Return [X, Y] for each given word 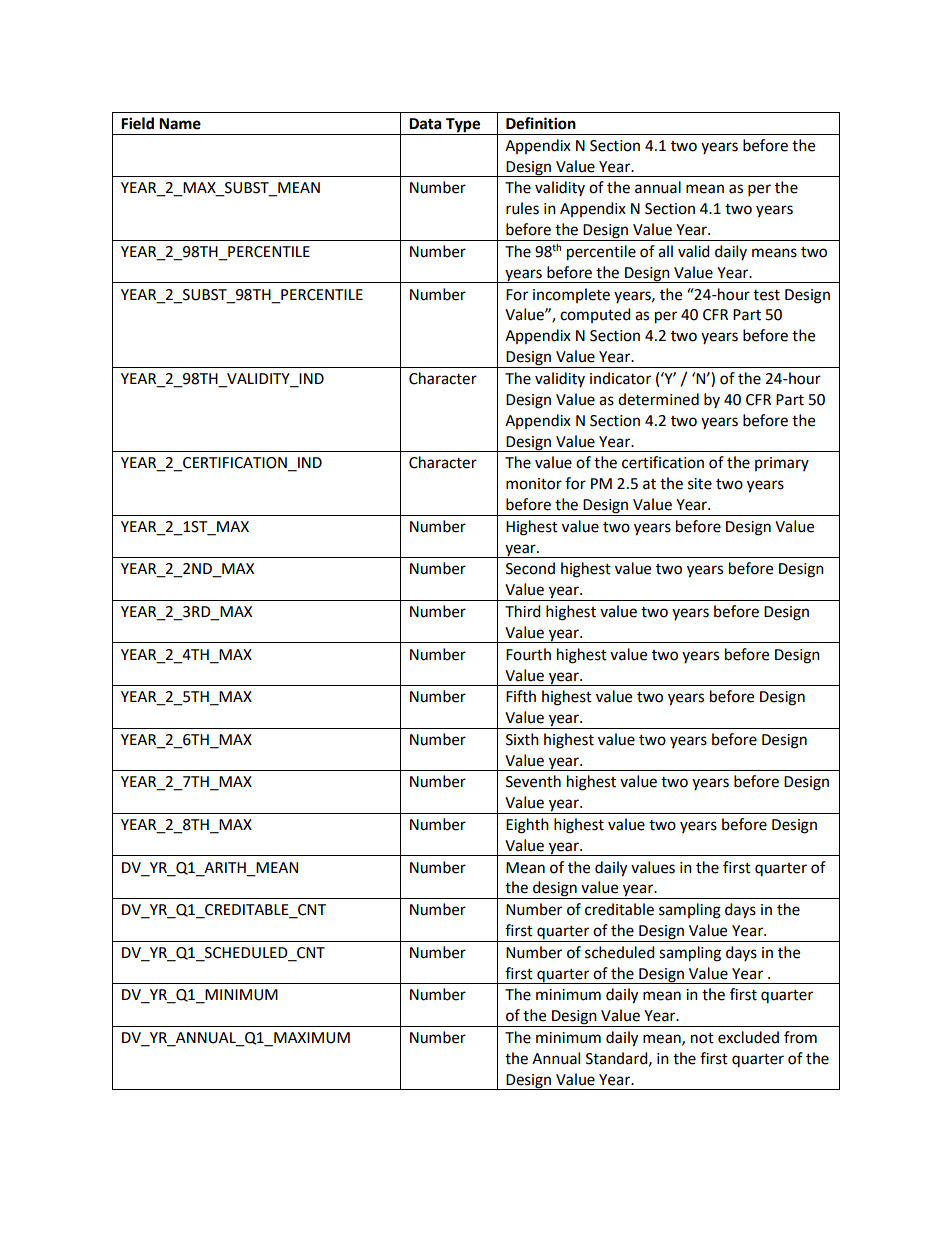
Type [463, 126]
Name [180, 124]
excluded [748, 1037]
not [702, 1038]
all [665, 251]
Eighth [527, 826]
